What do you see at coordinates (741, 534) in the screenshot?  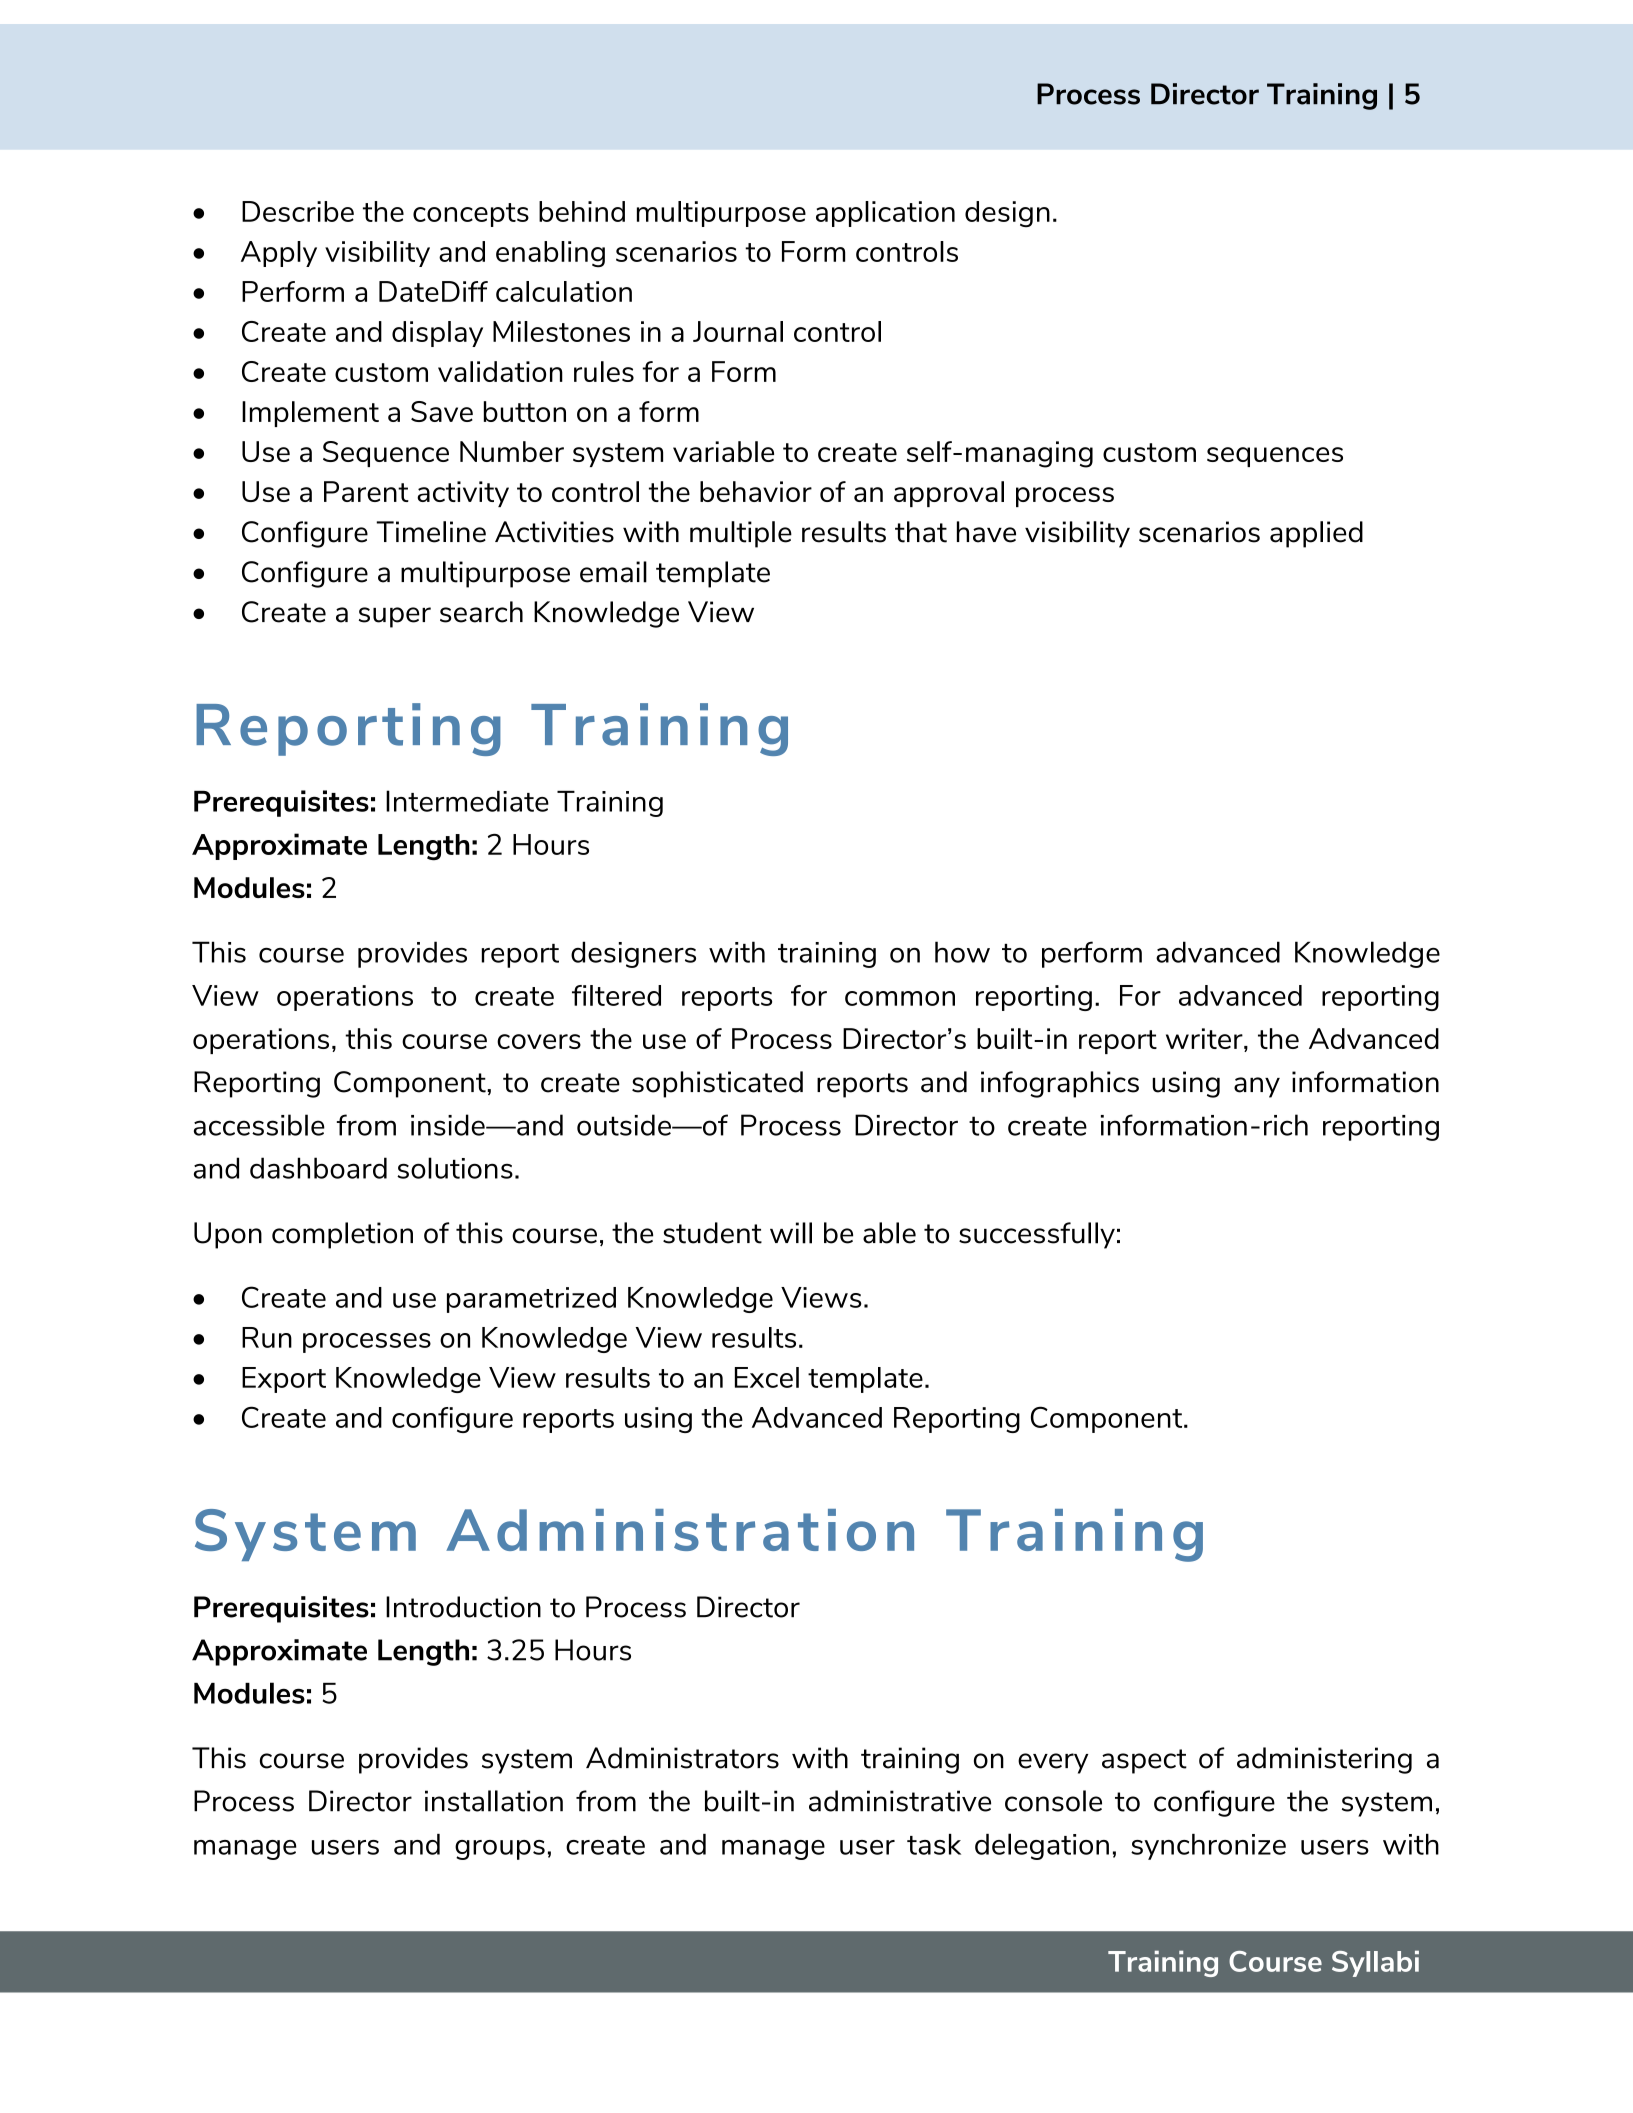 I see `multiple` at bounding box center [741, 534].
